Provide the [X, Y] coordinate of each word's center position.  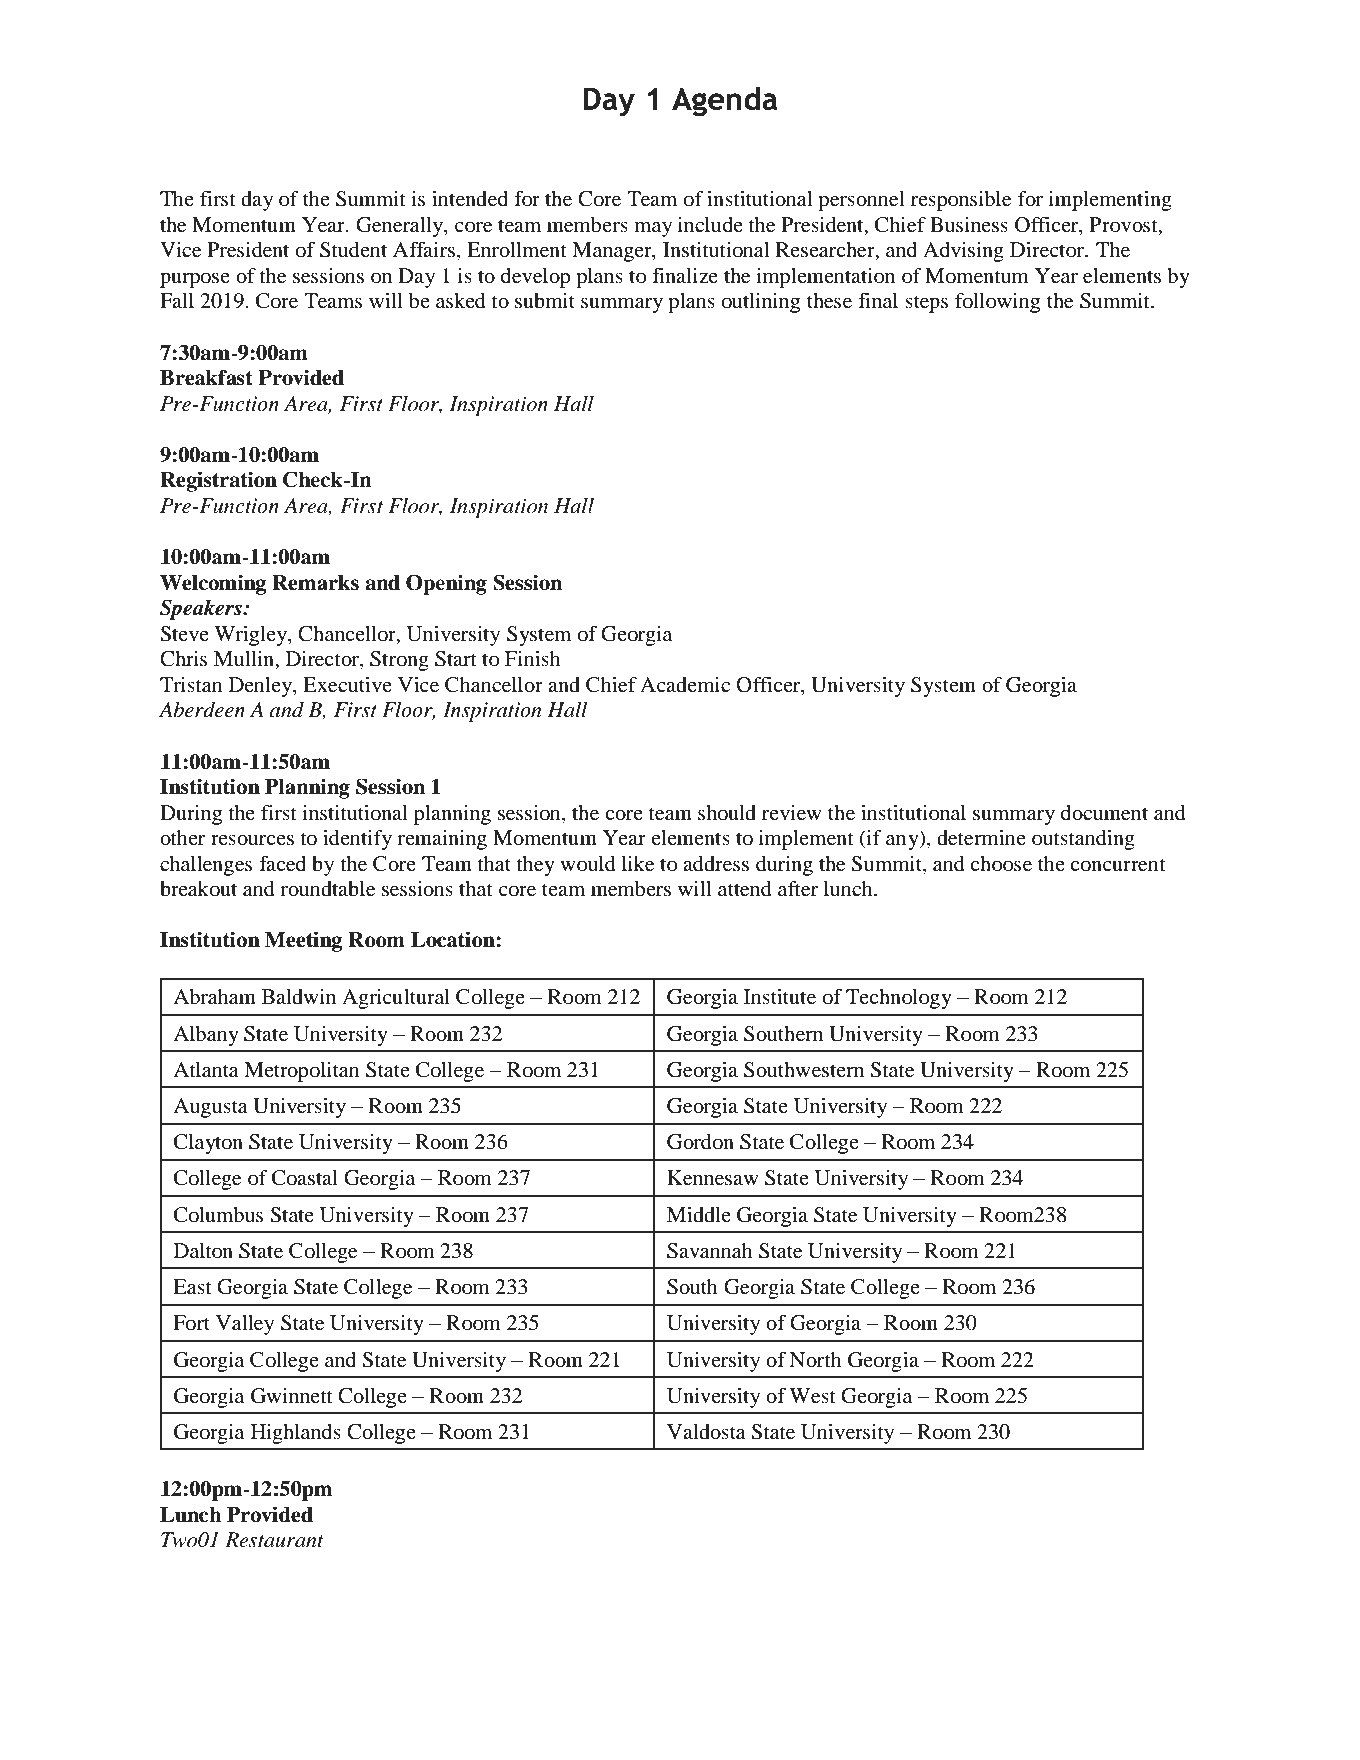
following [997, 303]
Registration [218, 481]
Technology [899, 999]
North [815, 1360]
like [638, 864]
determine [981, 838]
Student [353, 250]
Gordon [700, 1142]
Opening [446, 584]
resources [252, 840]
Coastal [305, 1178]
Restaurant [274, 1540]
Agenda [725, 102]
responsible [961, 201]
